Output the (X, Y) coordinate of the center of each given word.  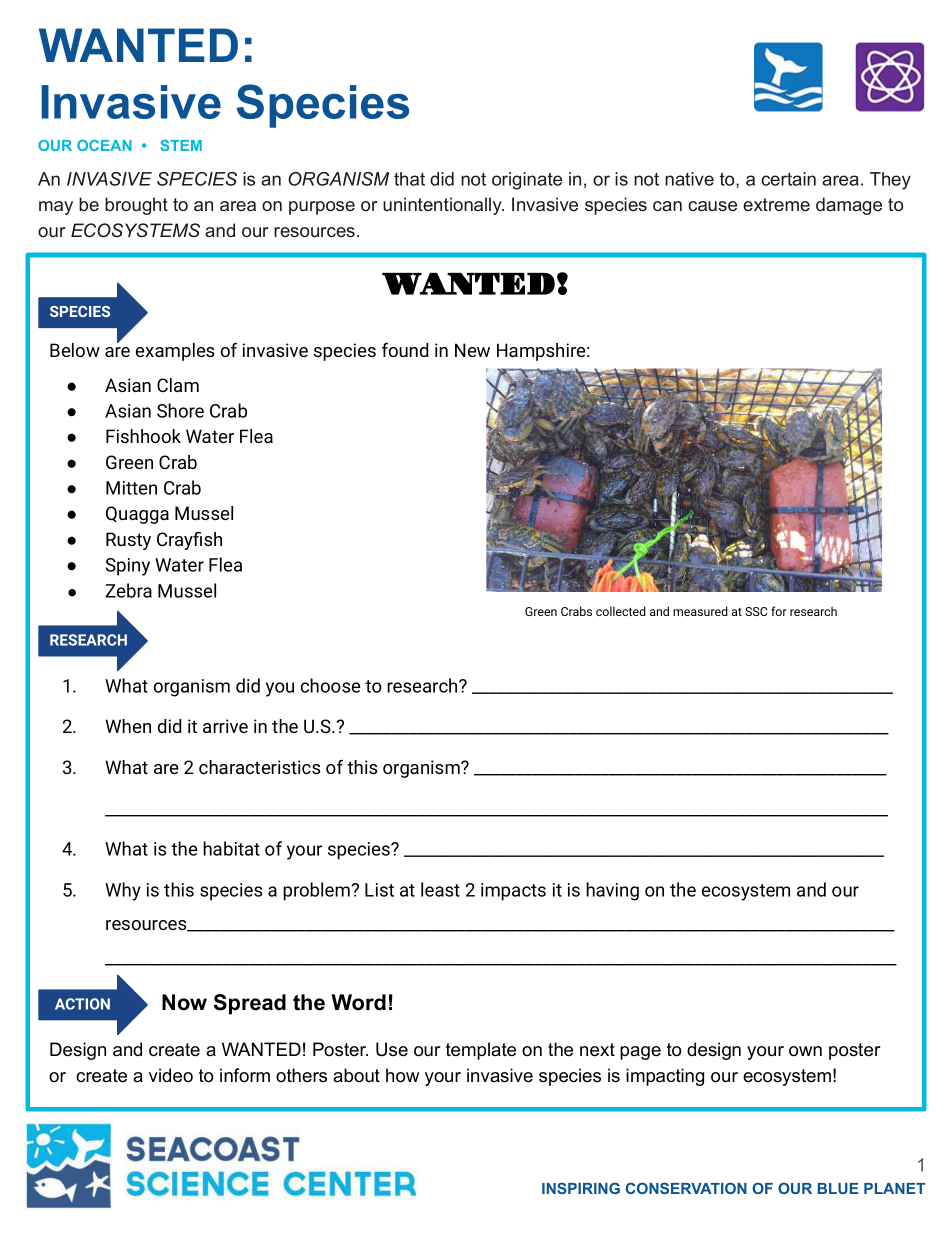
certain (788, 179)
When (128, 726)
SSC (756, 611)
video (171, 1075)
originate (527, 181)
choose (331, 685)
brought (136, 206)
